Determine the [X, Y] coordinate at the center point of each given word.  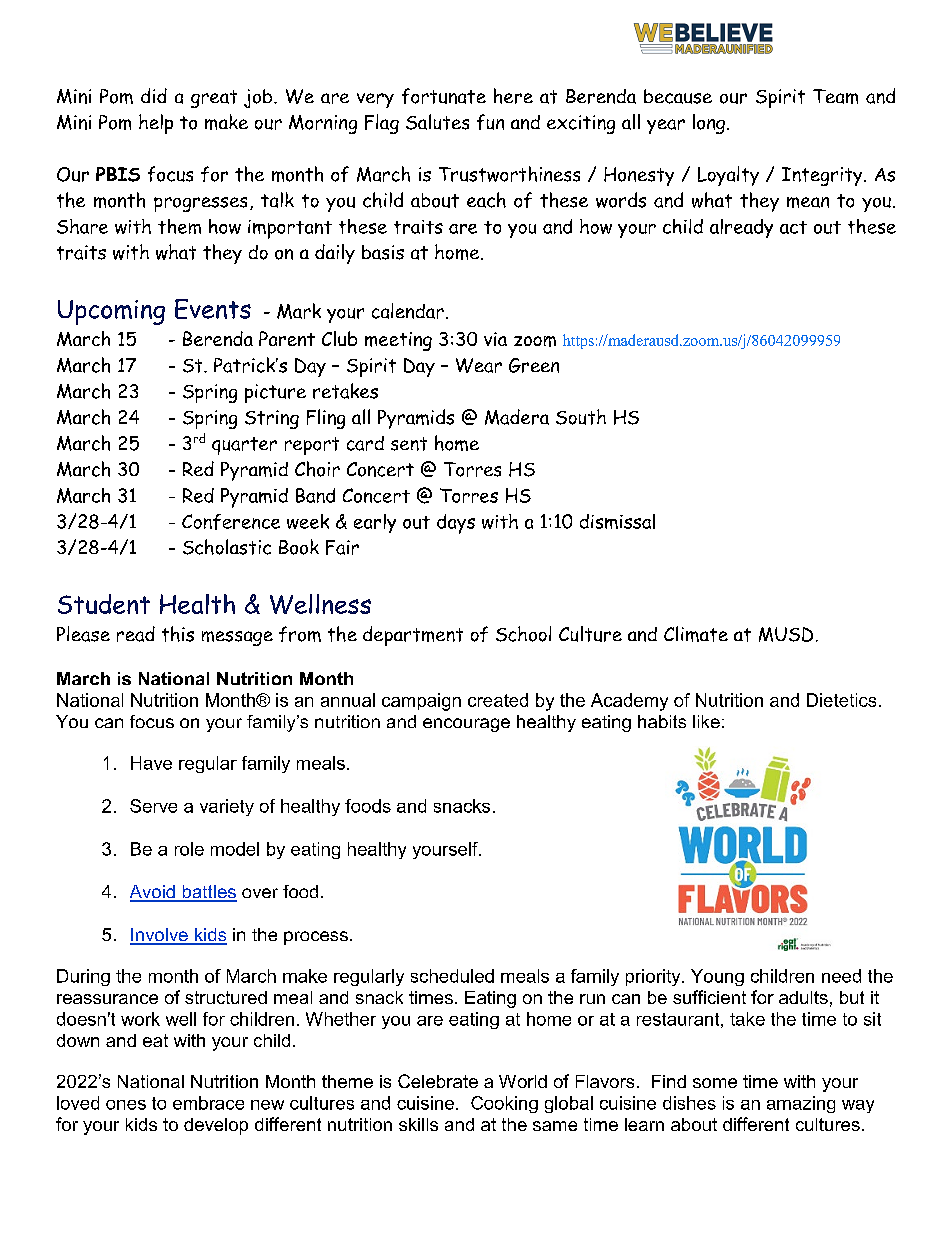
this [178, 634]
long [710, 124]
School [523, 634]
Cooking [504, 1104]
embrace [208, 1103]
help [156, 124]
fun [490, 122]
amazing [801, 1104]
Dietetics [841, 700]
